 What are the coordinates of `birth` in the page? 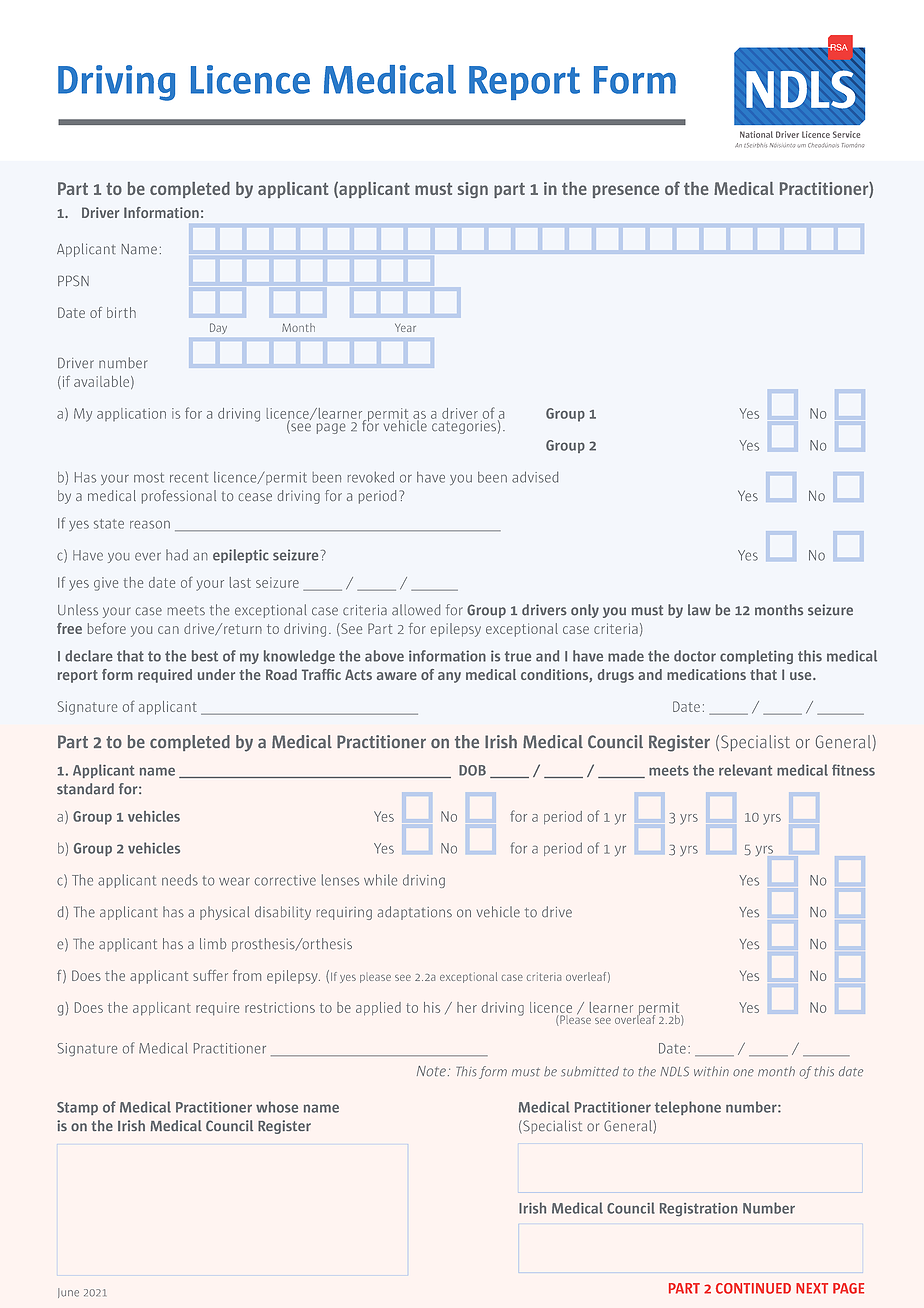 It's located at (121, 312).
